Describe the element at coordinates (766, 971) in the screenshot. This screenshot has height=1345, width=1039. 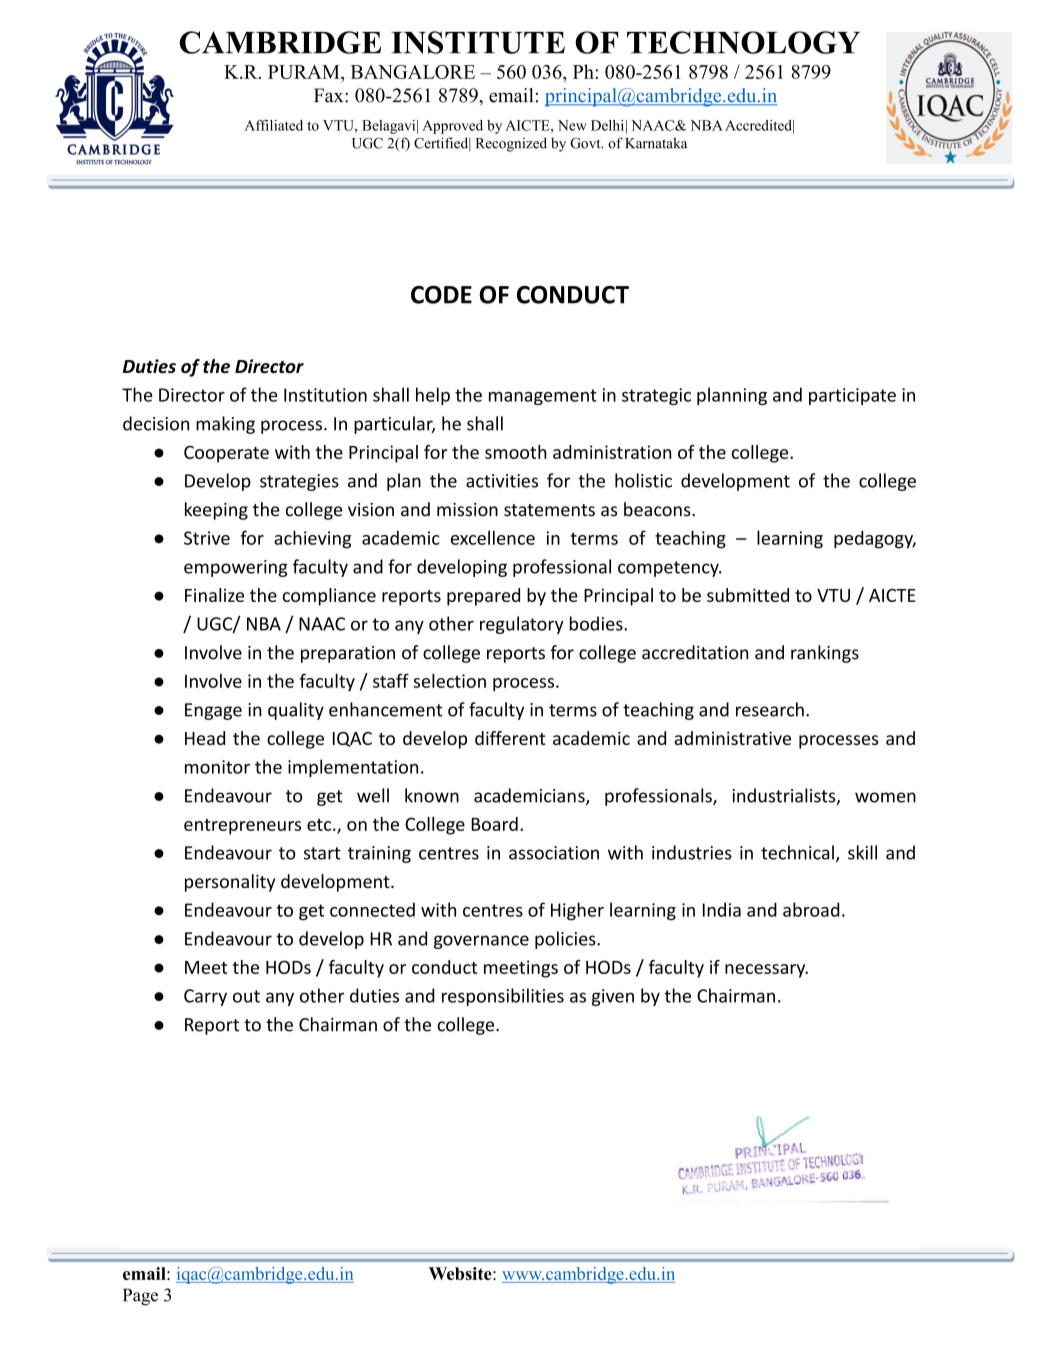
I see `necessary` at that location.
